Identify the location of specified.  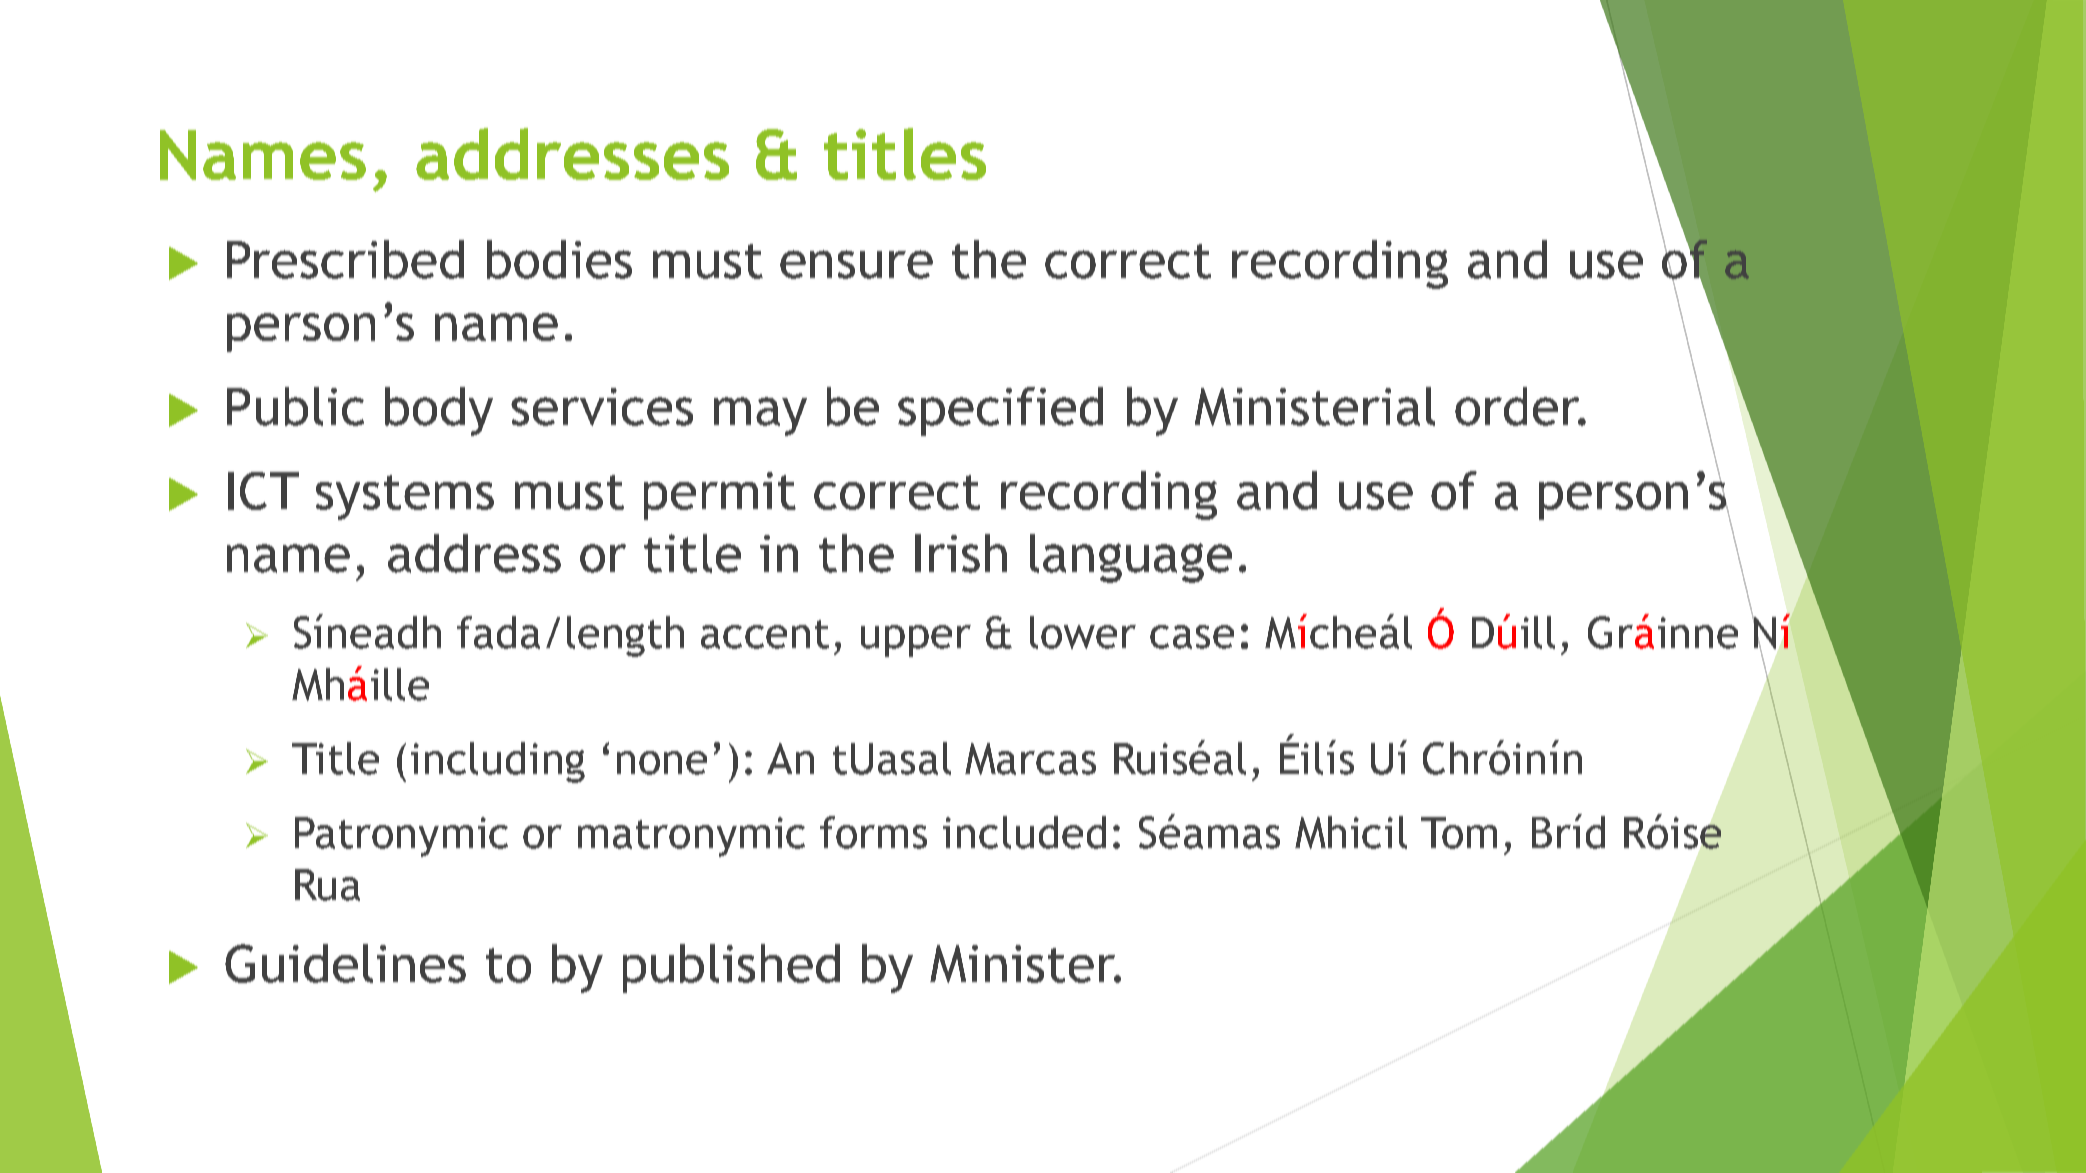
(1000, 411).
